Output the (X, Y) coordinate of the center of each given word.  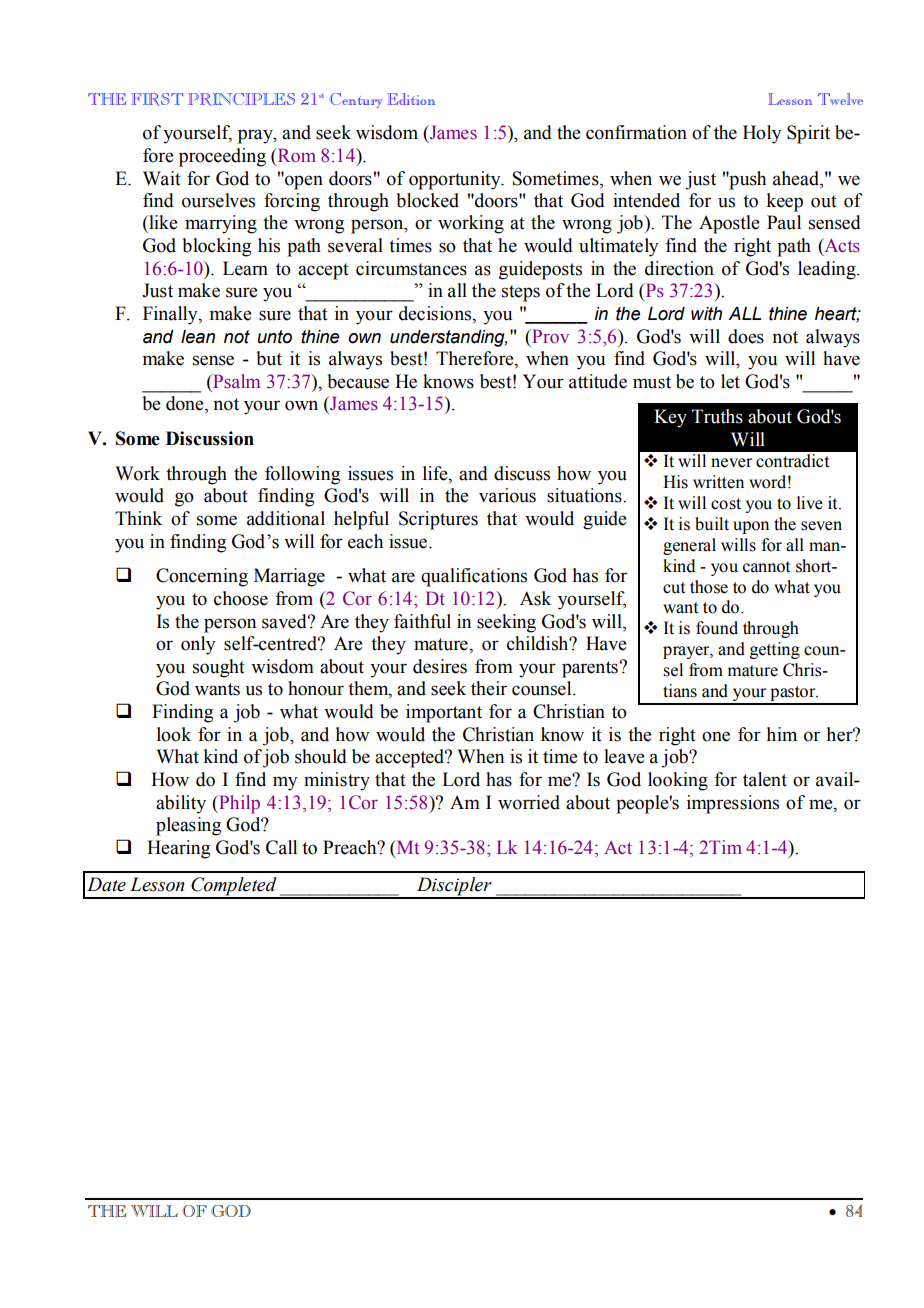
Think (138, 518)
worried (529, 802)
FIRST (157, 99)
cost (726, 504)
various (507, 495)
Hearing (178, 849)
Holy (762, 134)
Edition (411, 99)
